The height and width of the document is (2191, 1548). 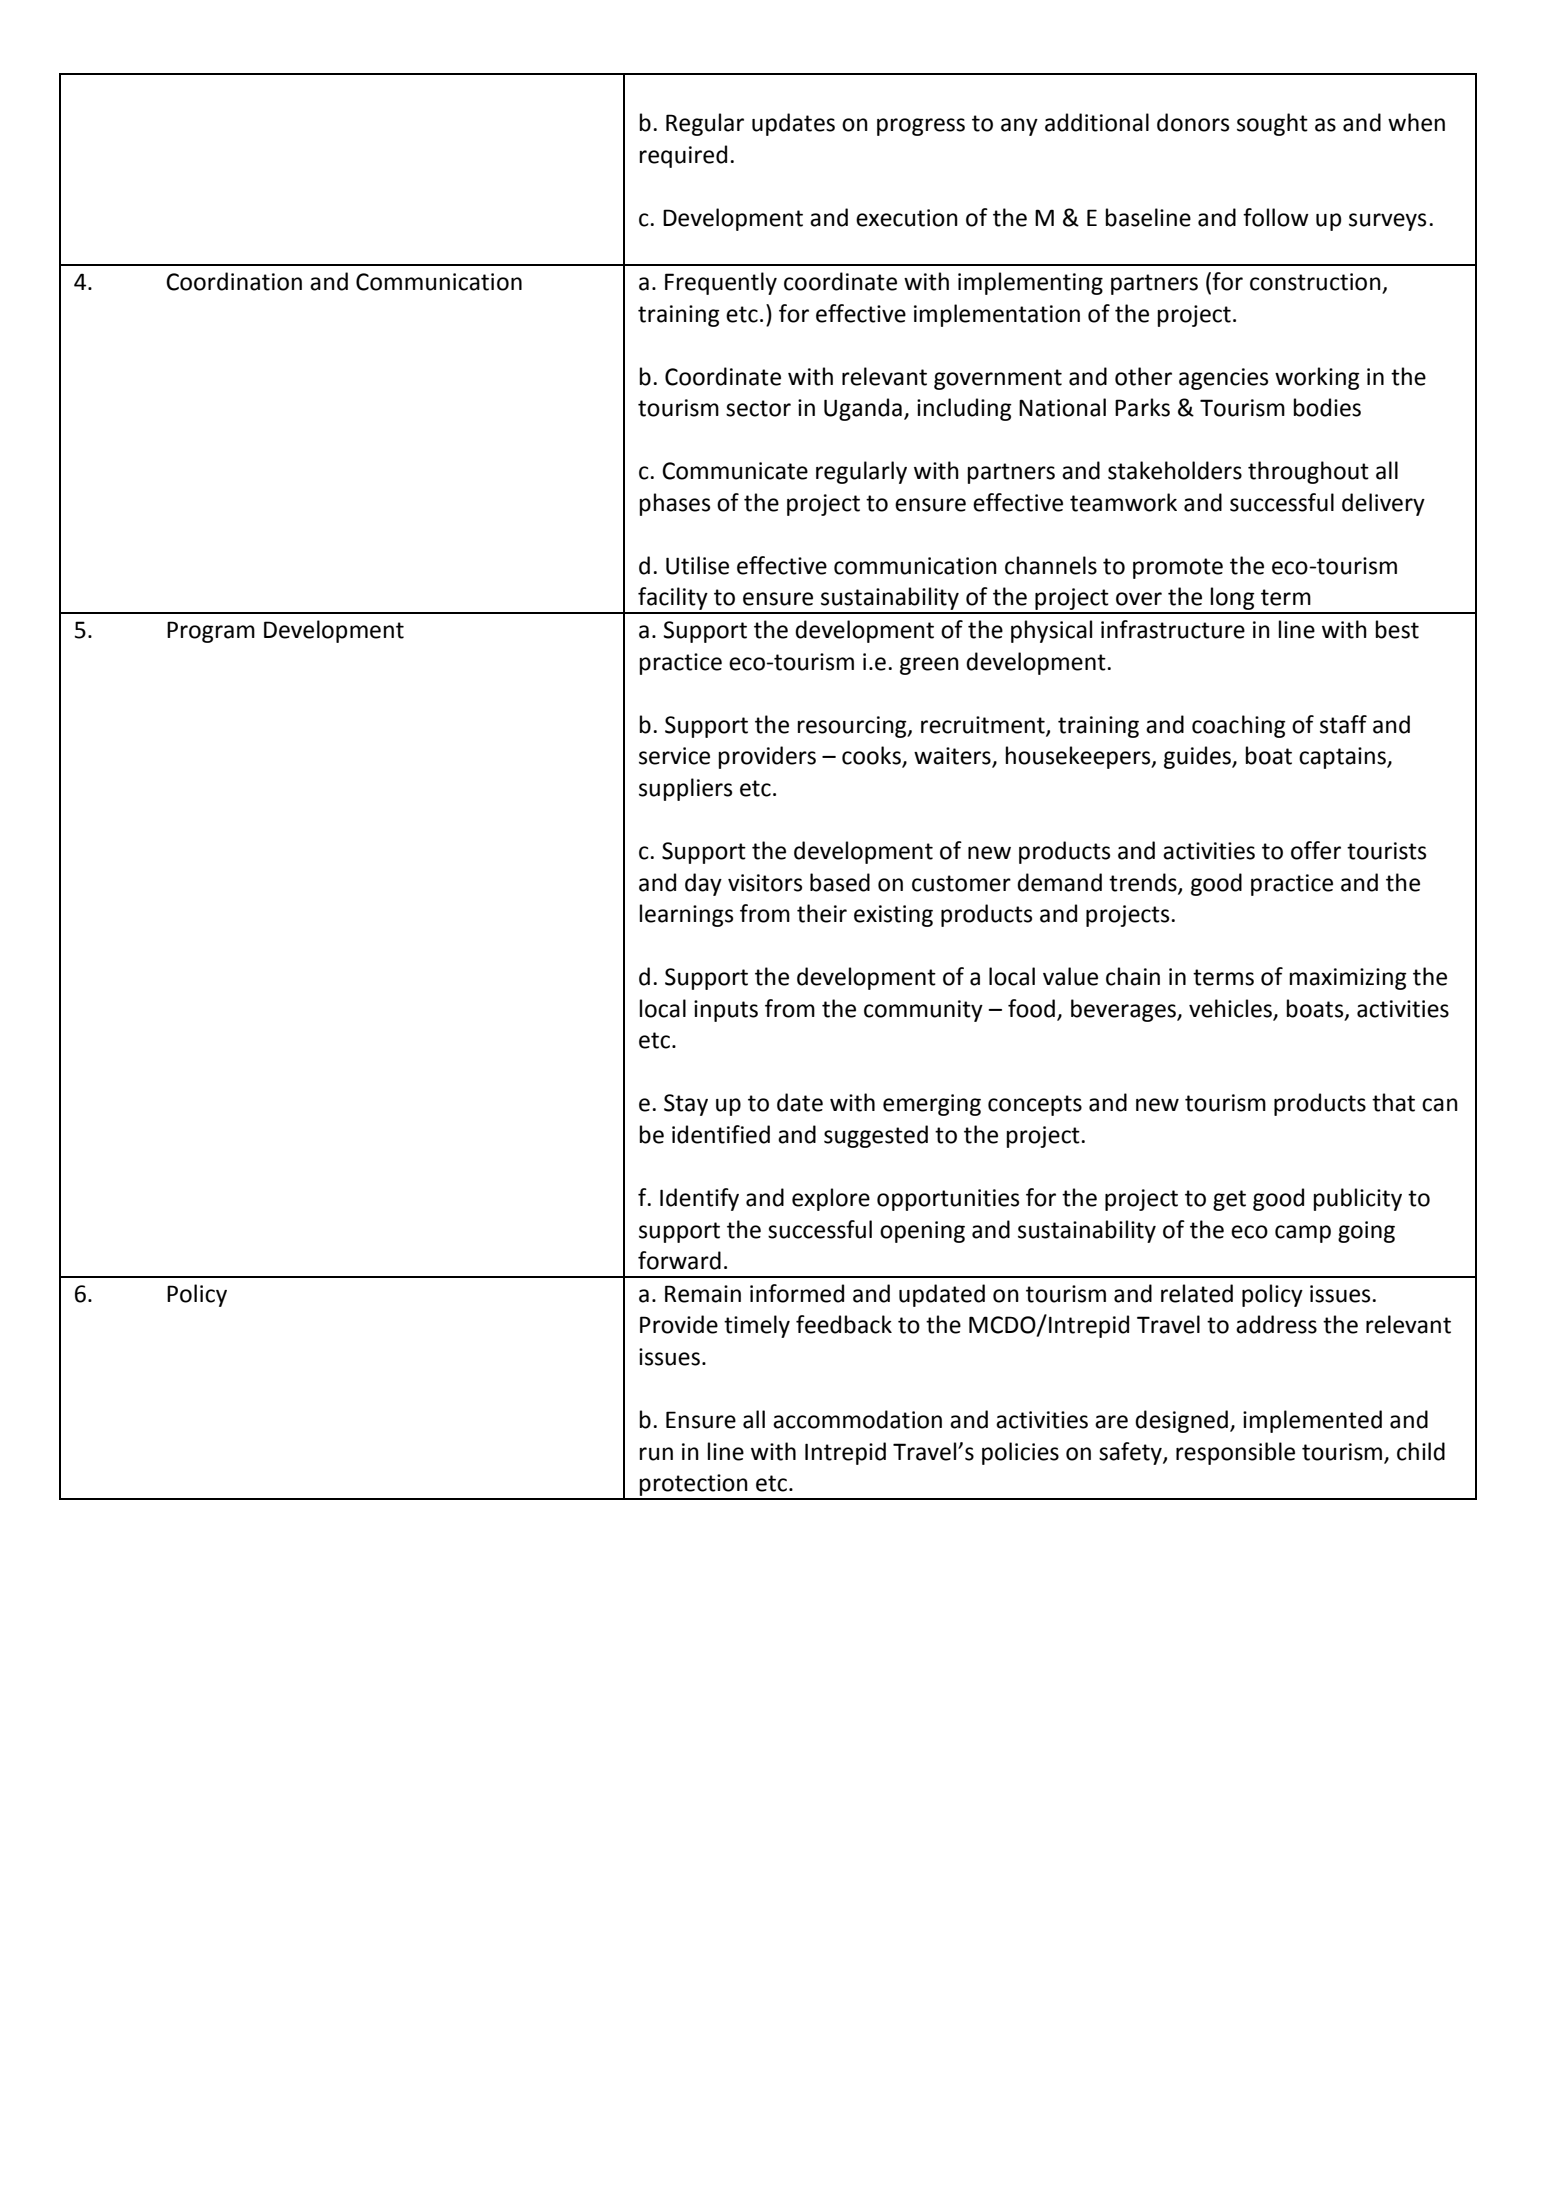 What do you see at coordinates (234, 281) in the document?
I see `Coordination` at bounding box center [234, 281].
